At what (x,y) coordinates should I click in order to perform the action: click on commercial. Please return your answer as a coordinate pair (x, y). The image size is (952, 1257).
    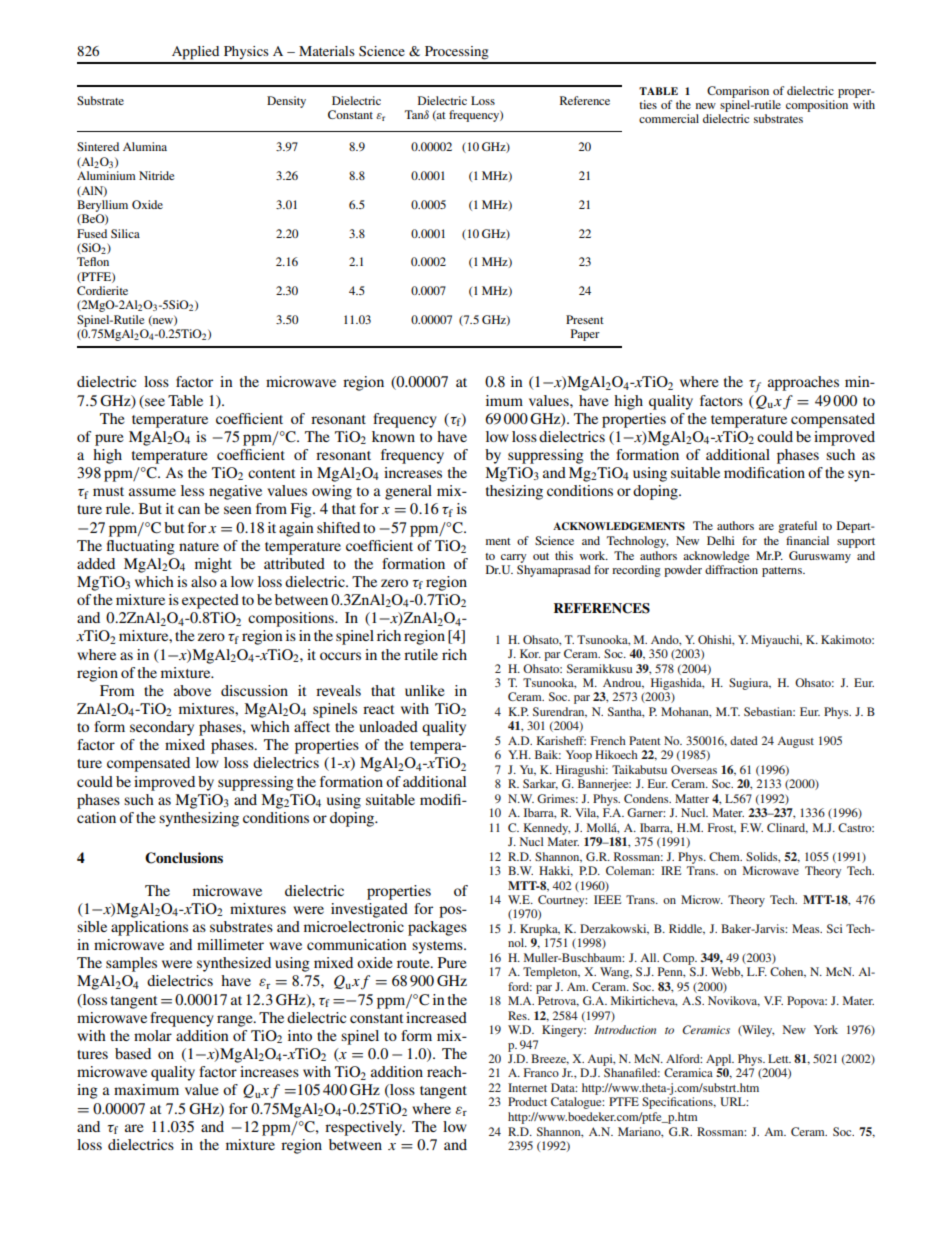
    Looking at the image, I should click on (669, 118).
